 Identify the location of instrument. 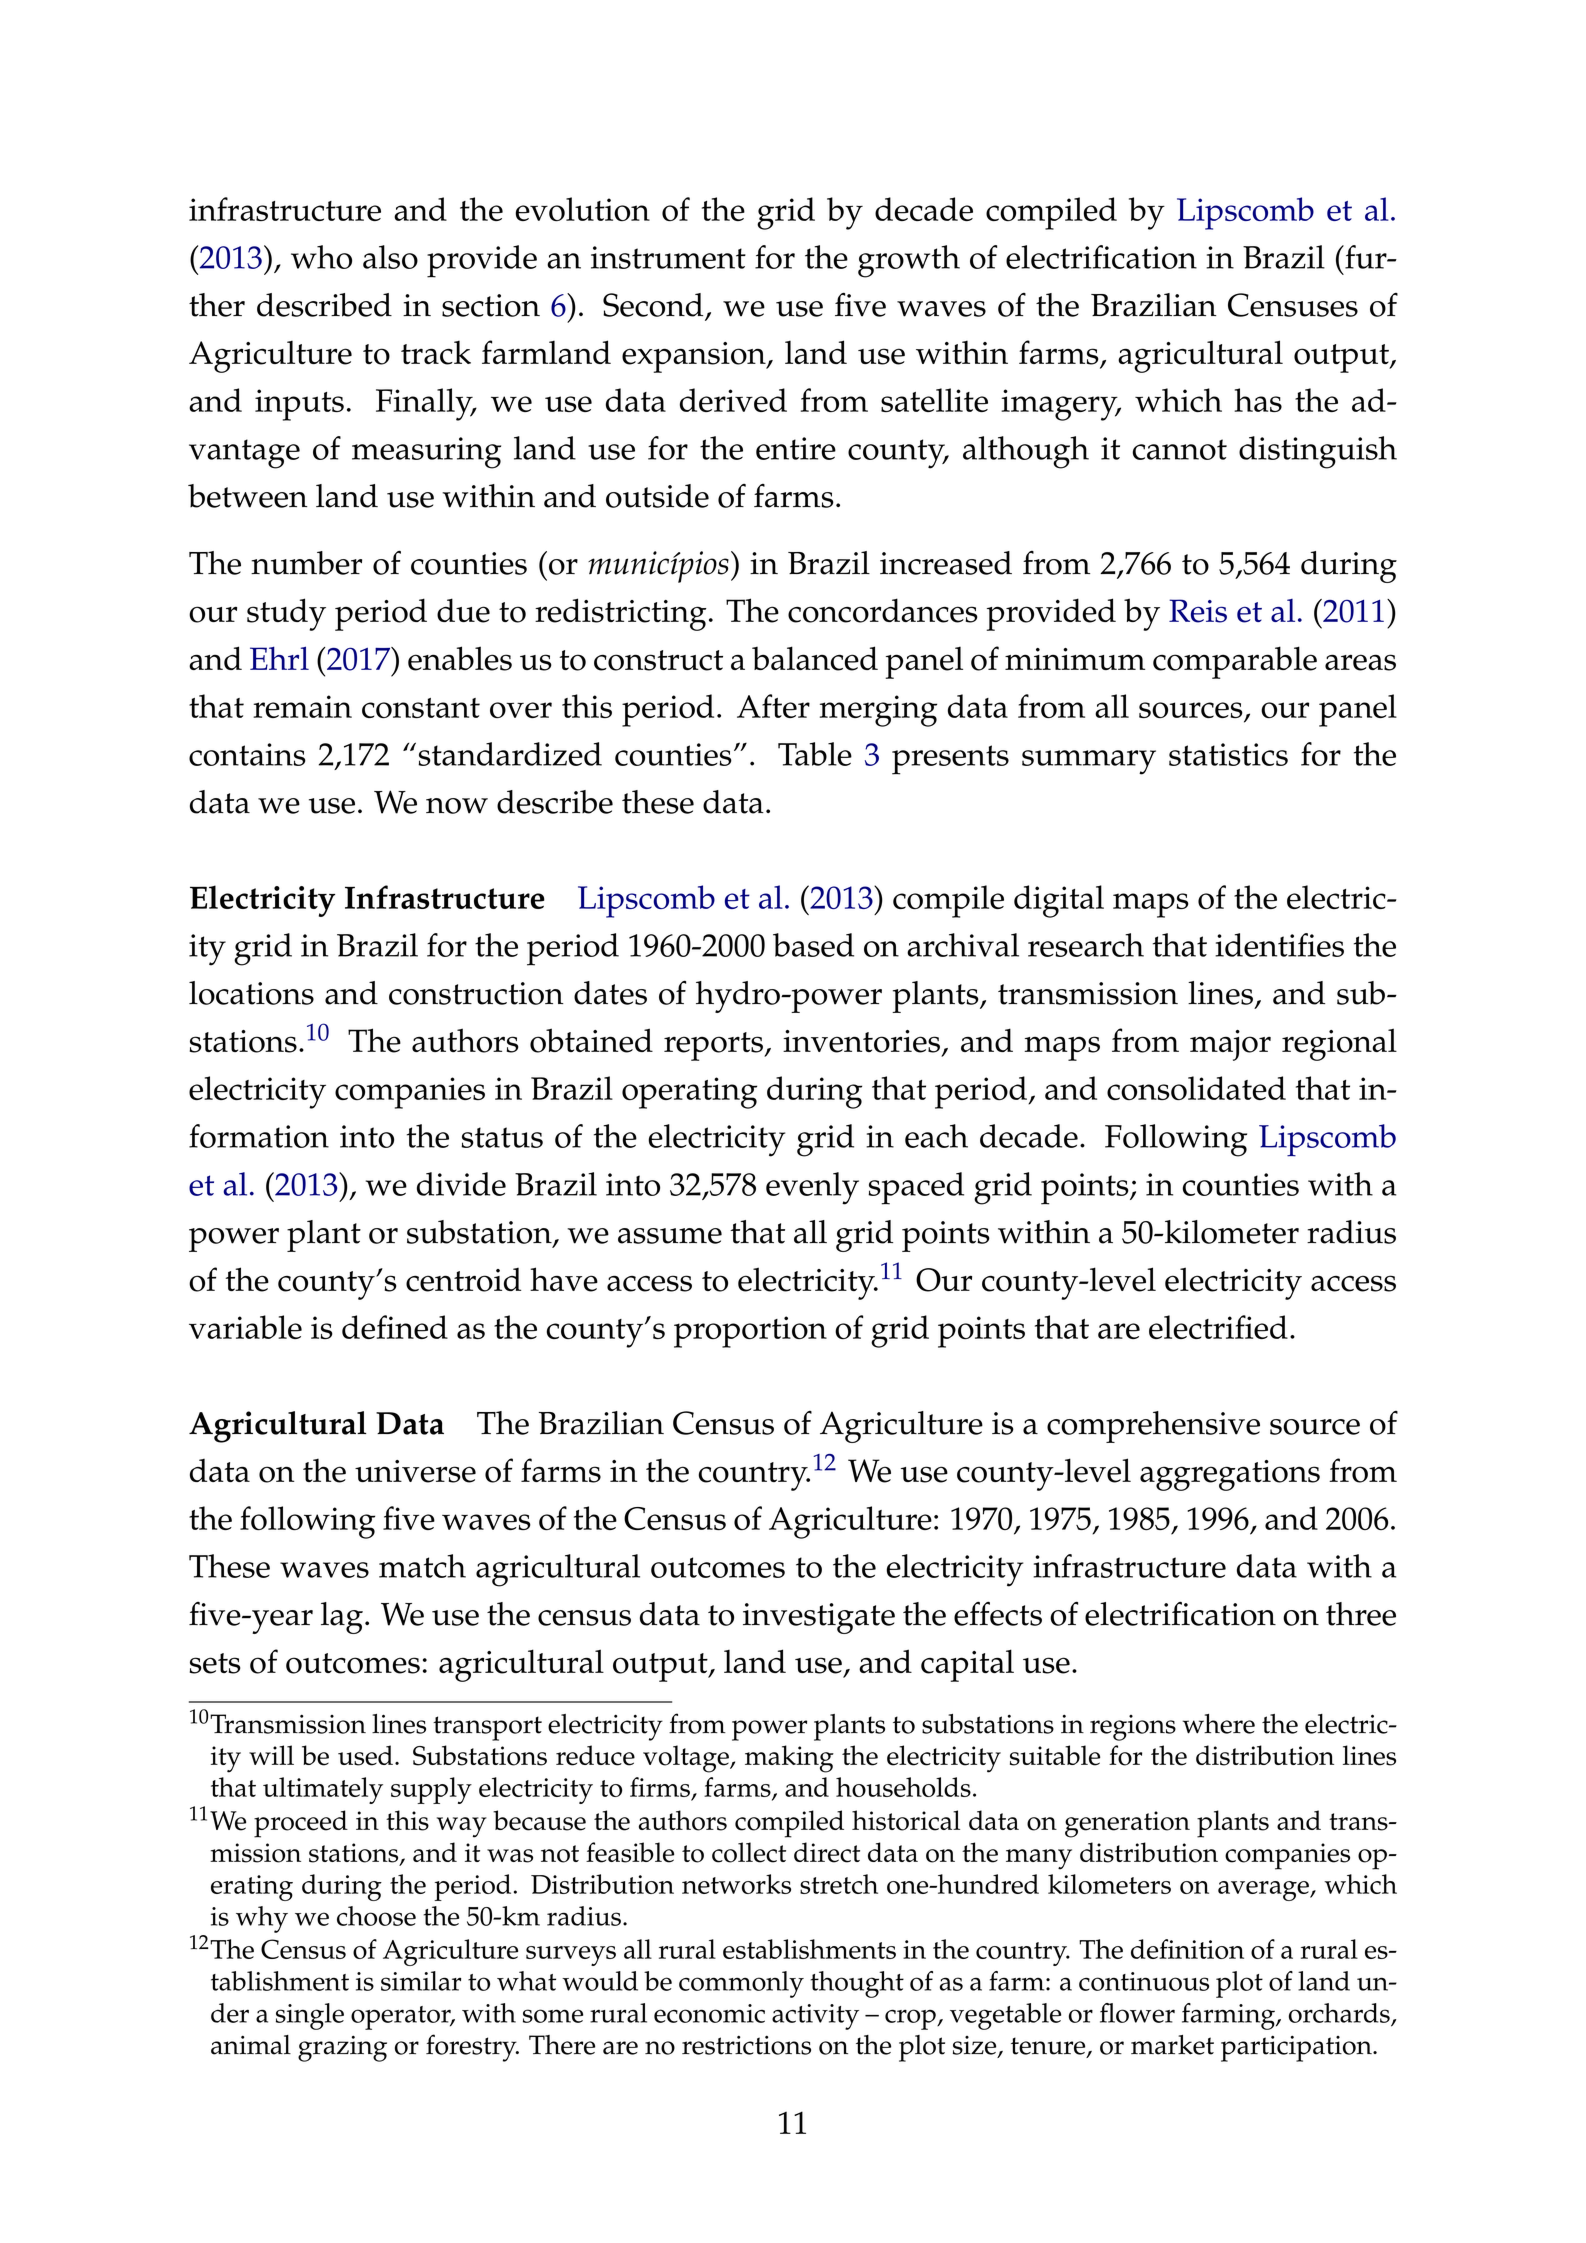
(668, 257).
